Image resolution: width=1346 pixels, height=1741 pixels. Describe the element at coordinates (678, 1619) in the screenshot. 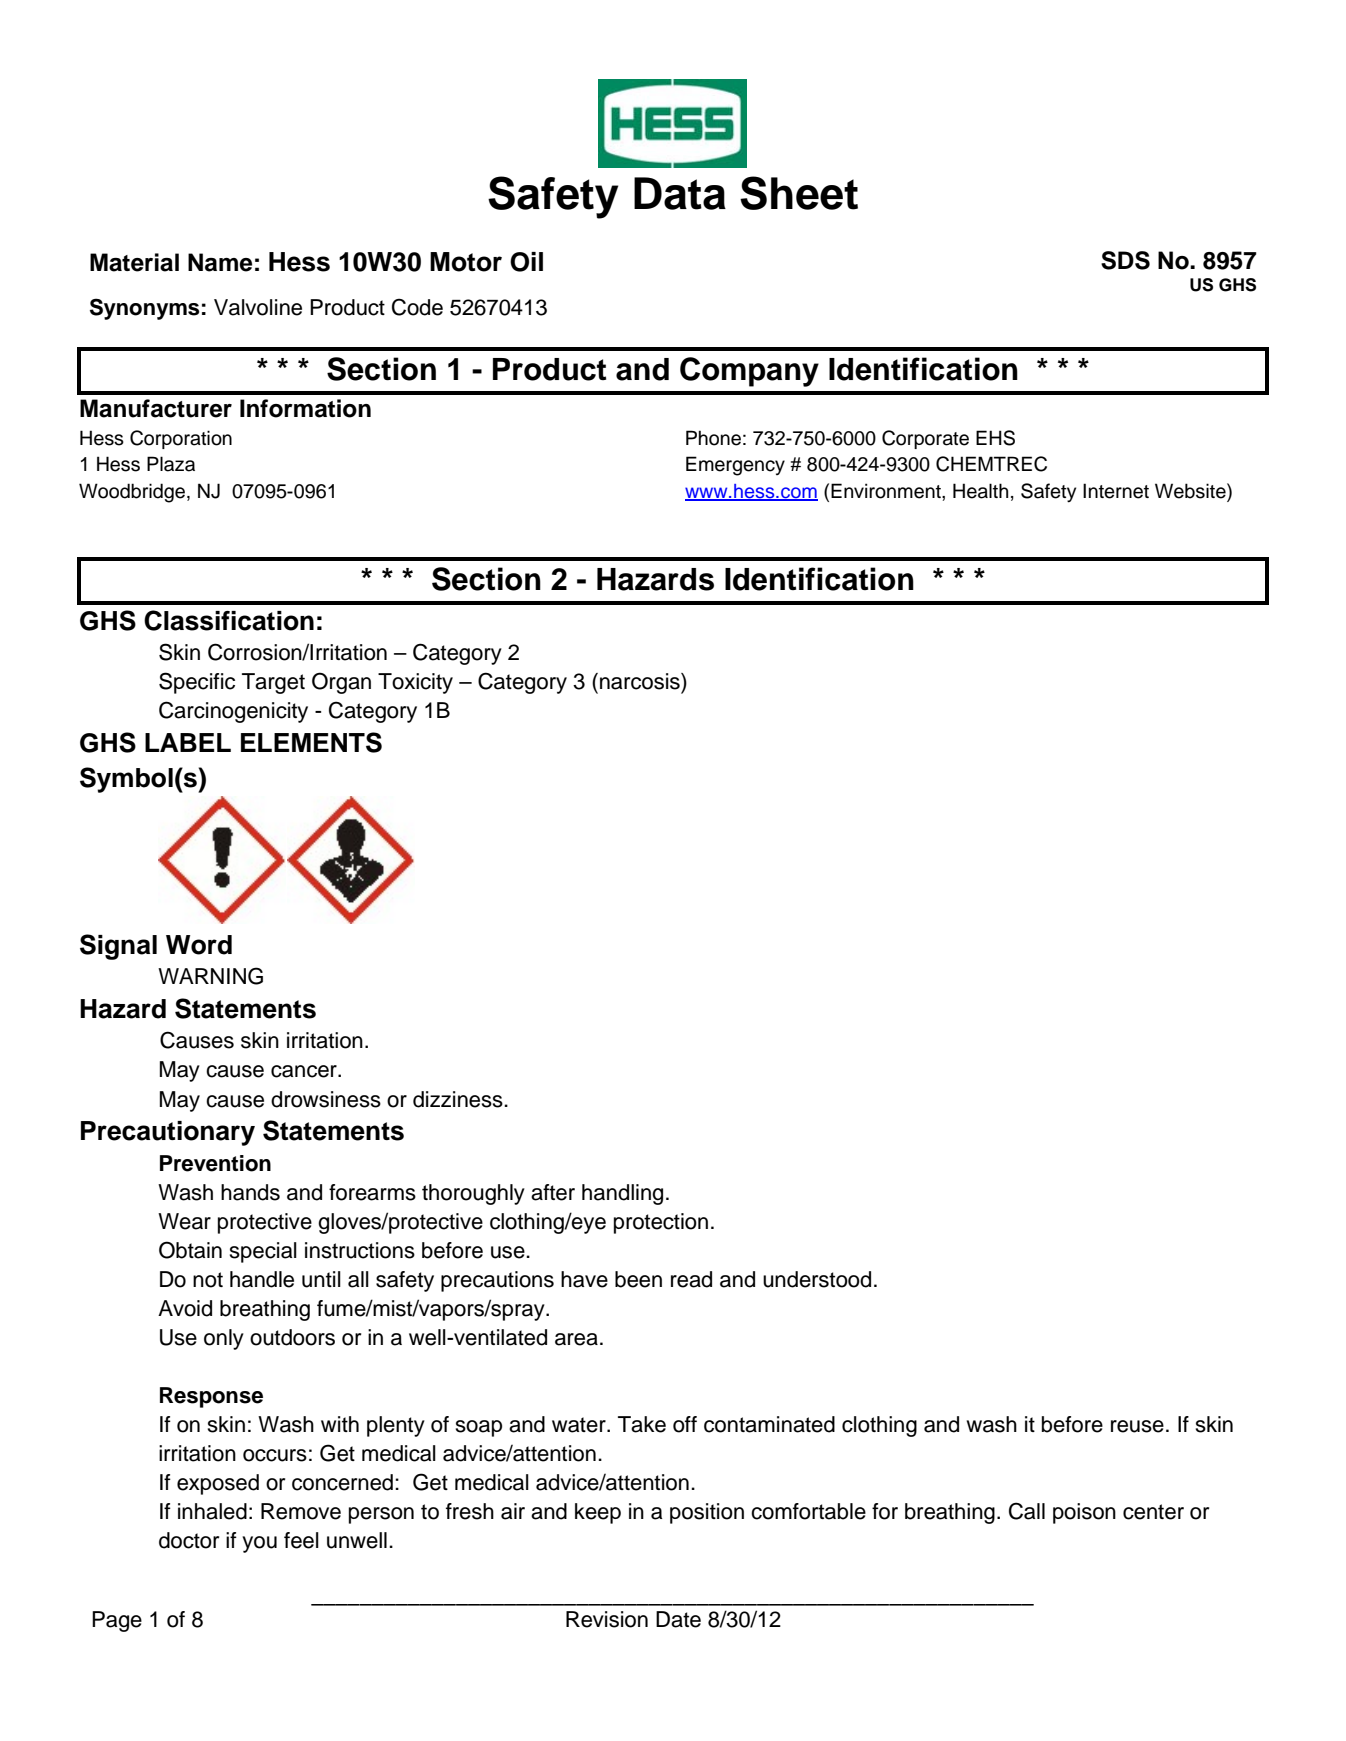

I see `Date` at that location.
